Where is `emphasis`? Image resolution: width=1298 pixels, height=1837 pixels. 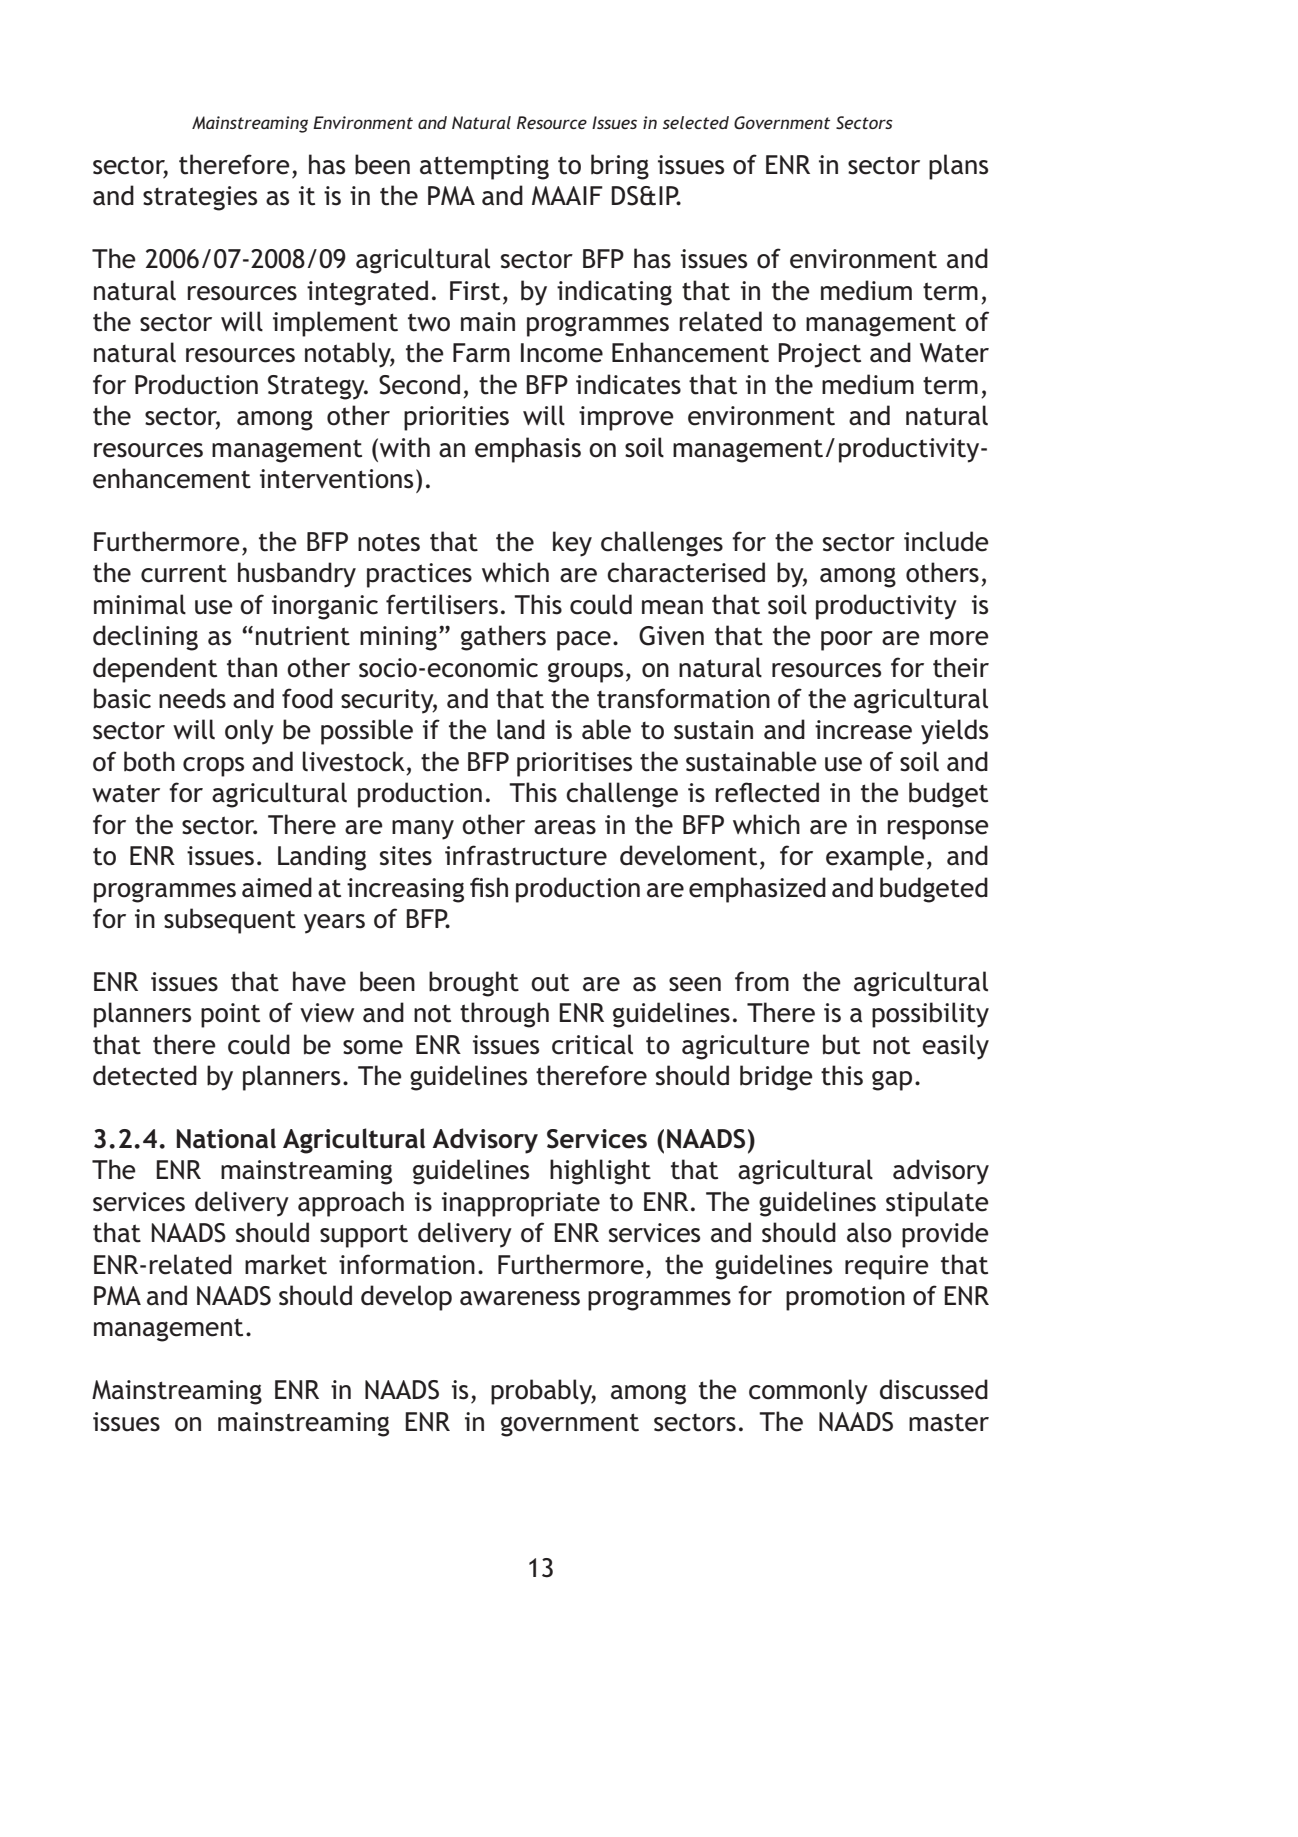 emphasis is located at coordinates (528, 450).
